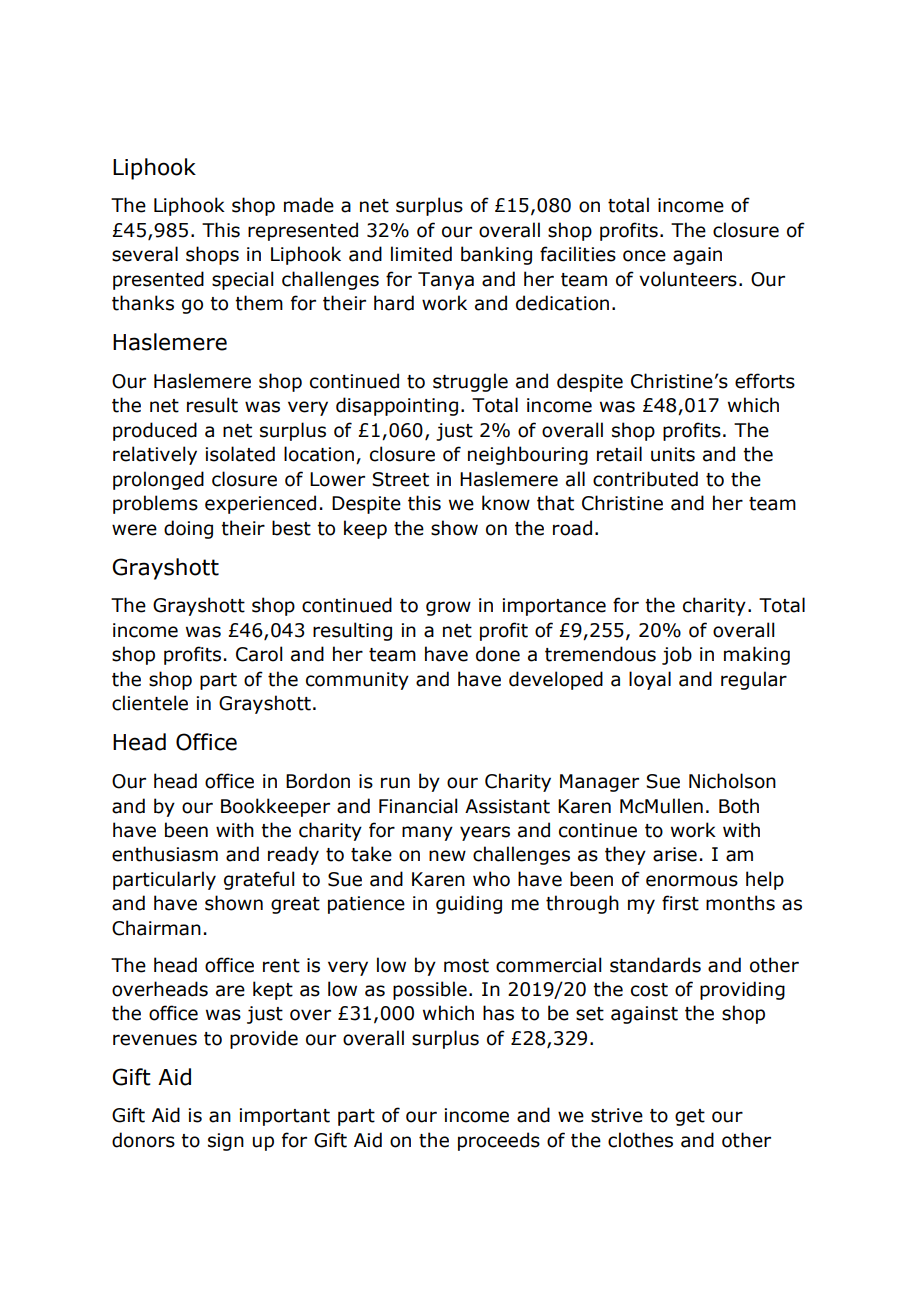 The width and height of the screenshot is (924, 1307). Describe the element at coordinates (259, 654) in the screenshot. I see `Carol` at that location.
